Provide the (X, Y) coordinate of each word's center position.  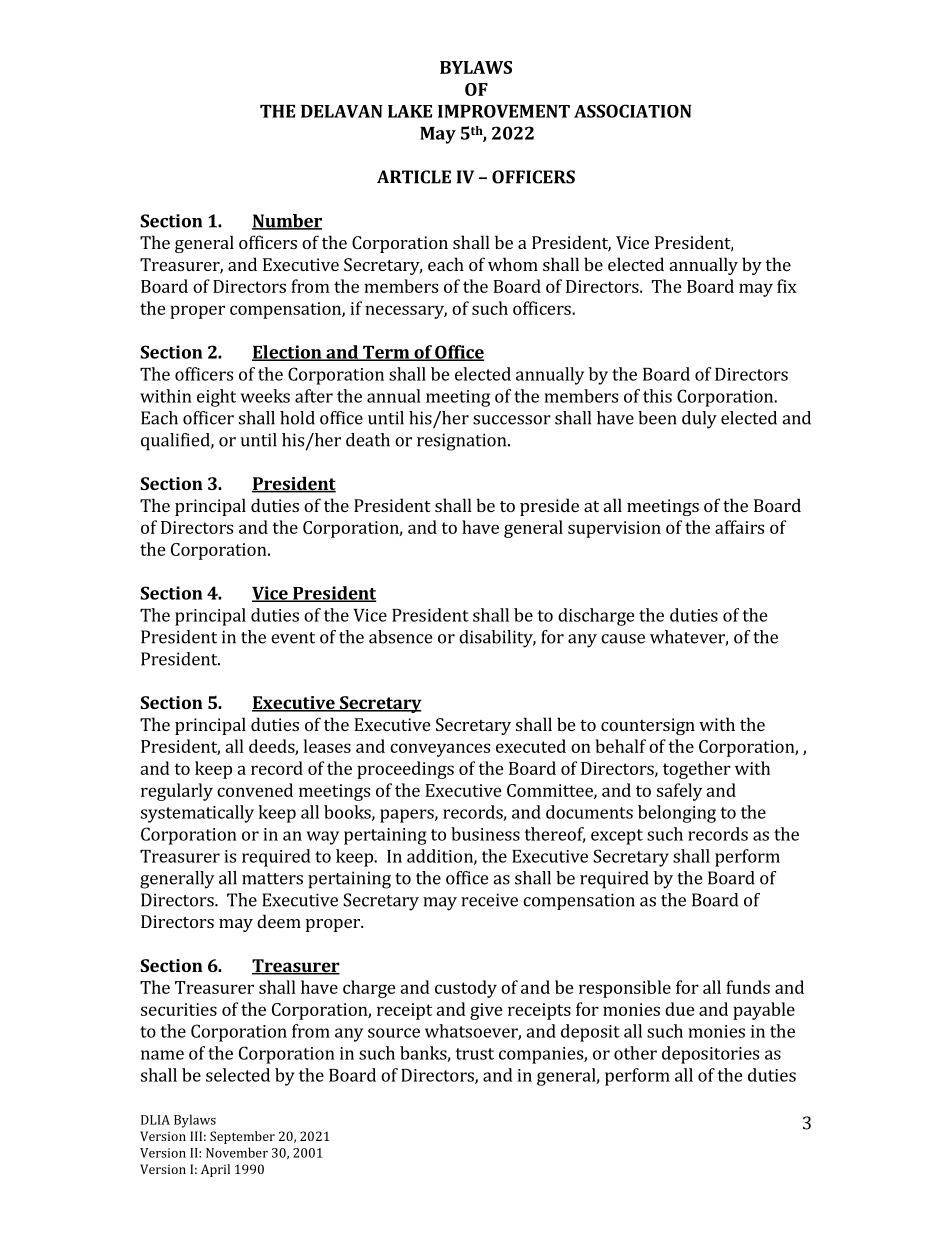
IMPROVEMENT (504, 111)
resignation (463, 442)
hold (297, 418)
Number (287, 222)
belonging (677, 814)
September (242, 1137)
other (635, 1053)
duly (699, 420)
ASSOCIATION (633, 111)
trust (474, 1054)
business (485, 834)
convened (255, 790)
